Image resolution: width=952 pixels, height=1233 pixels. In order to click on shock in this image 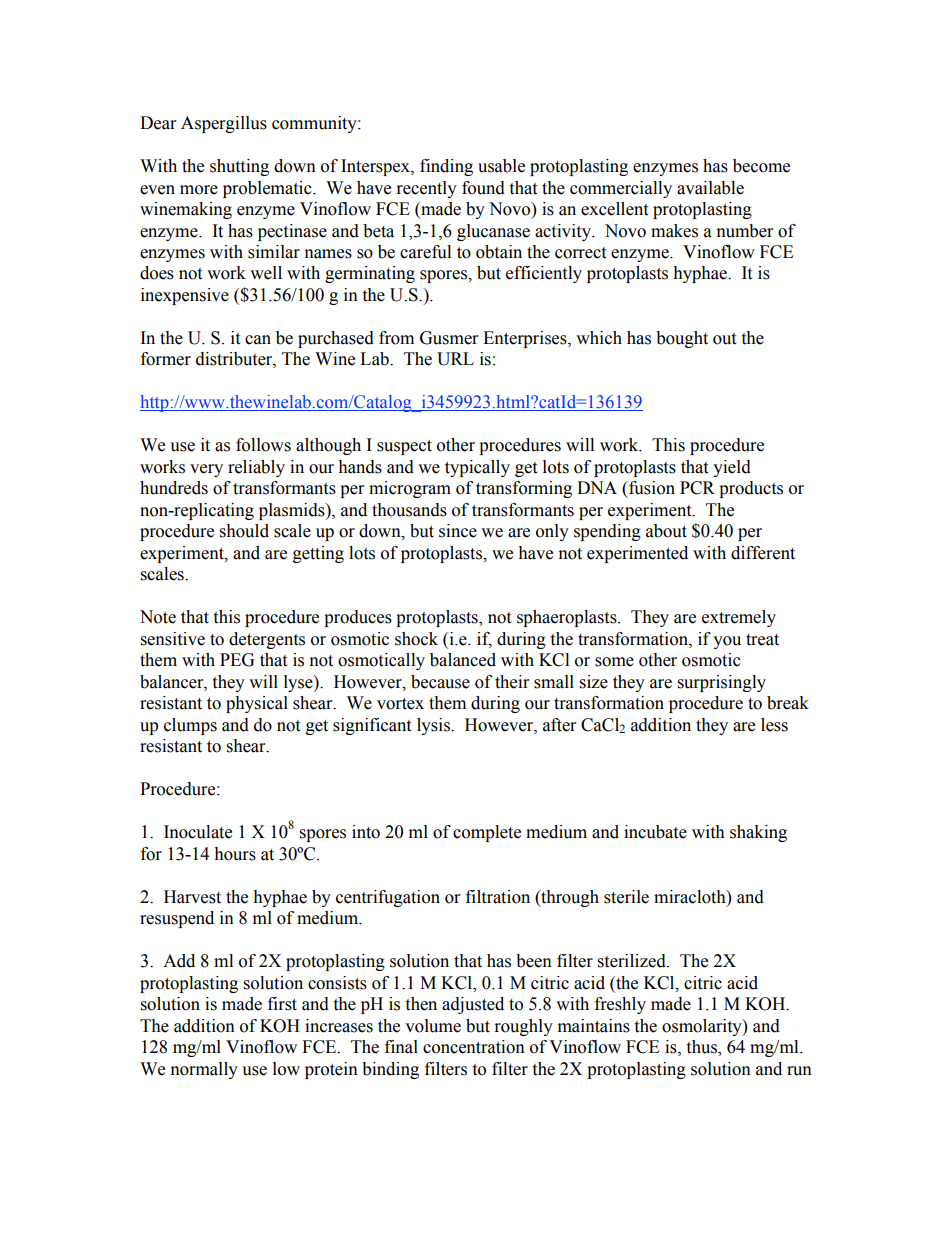, I will do `click(416, 639)`.
